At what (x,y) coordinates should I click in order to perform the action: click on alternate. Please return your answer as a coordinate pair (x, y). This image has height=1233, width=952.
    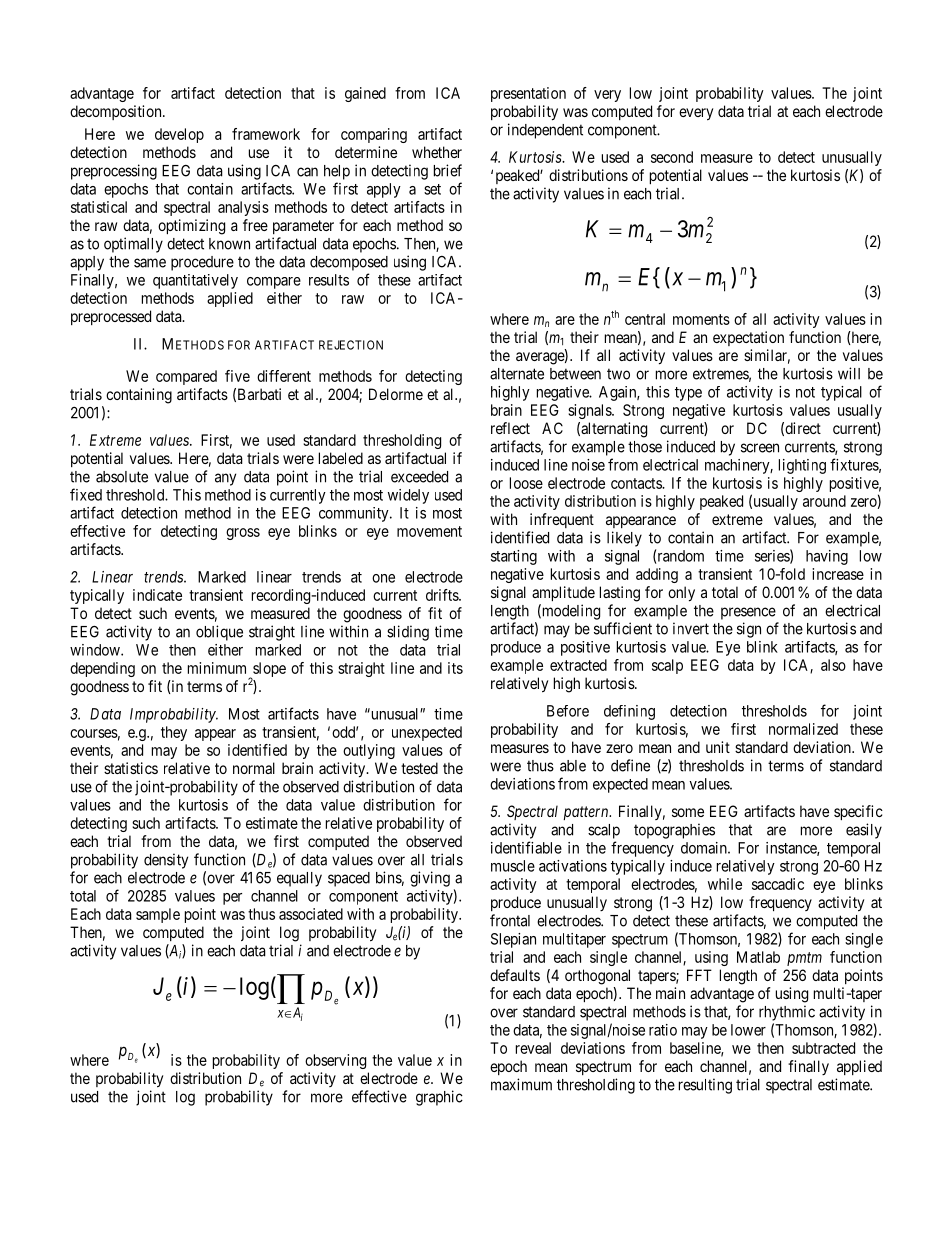
    Looking at the image, I should click on (517, 374).
